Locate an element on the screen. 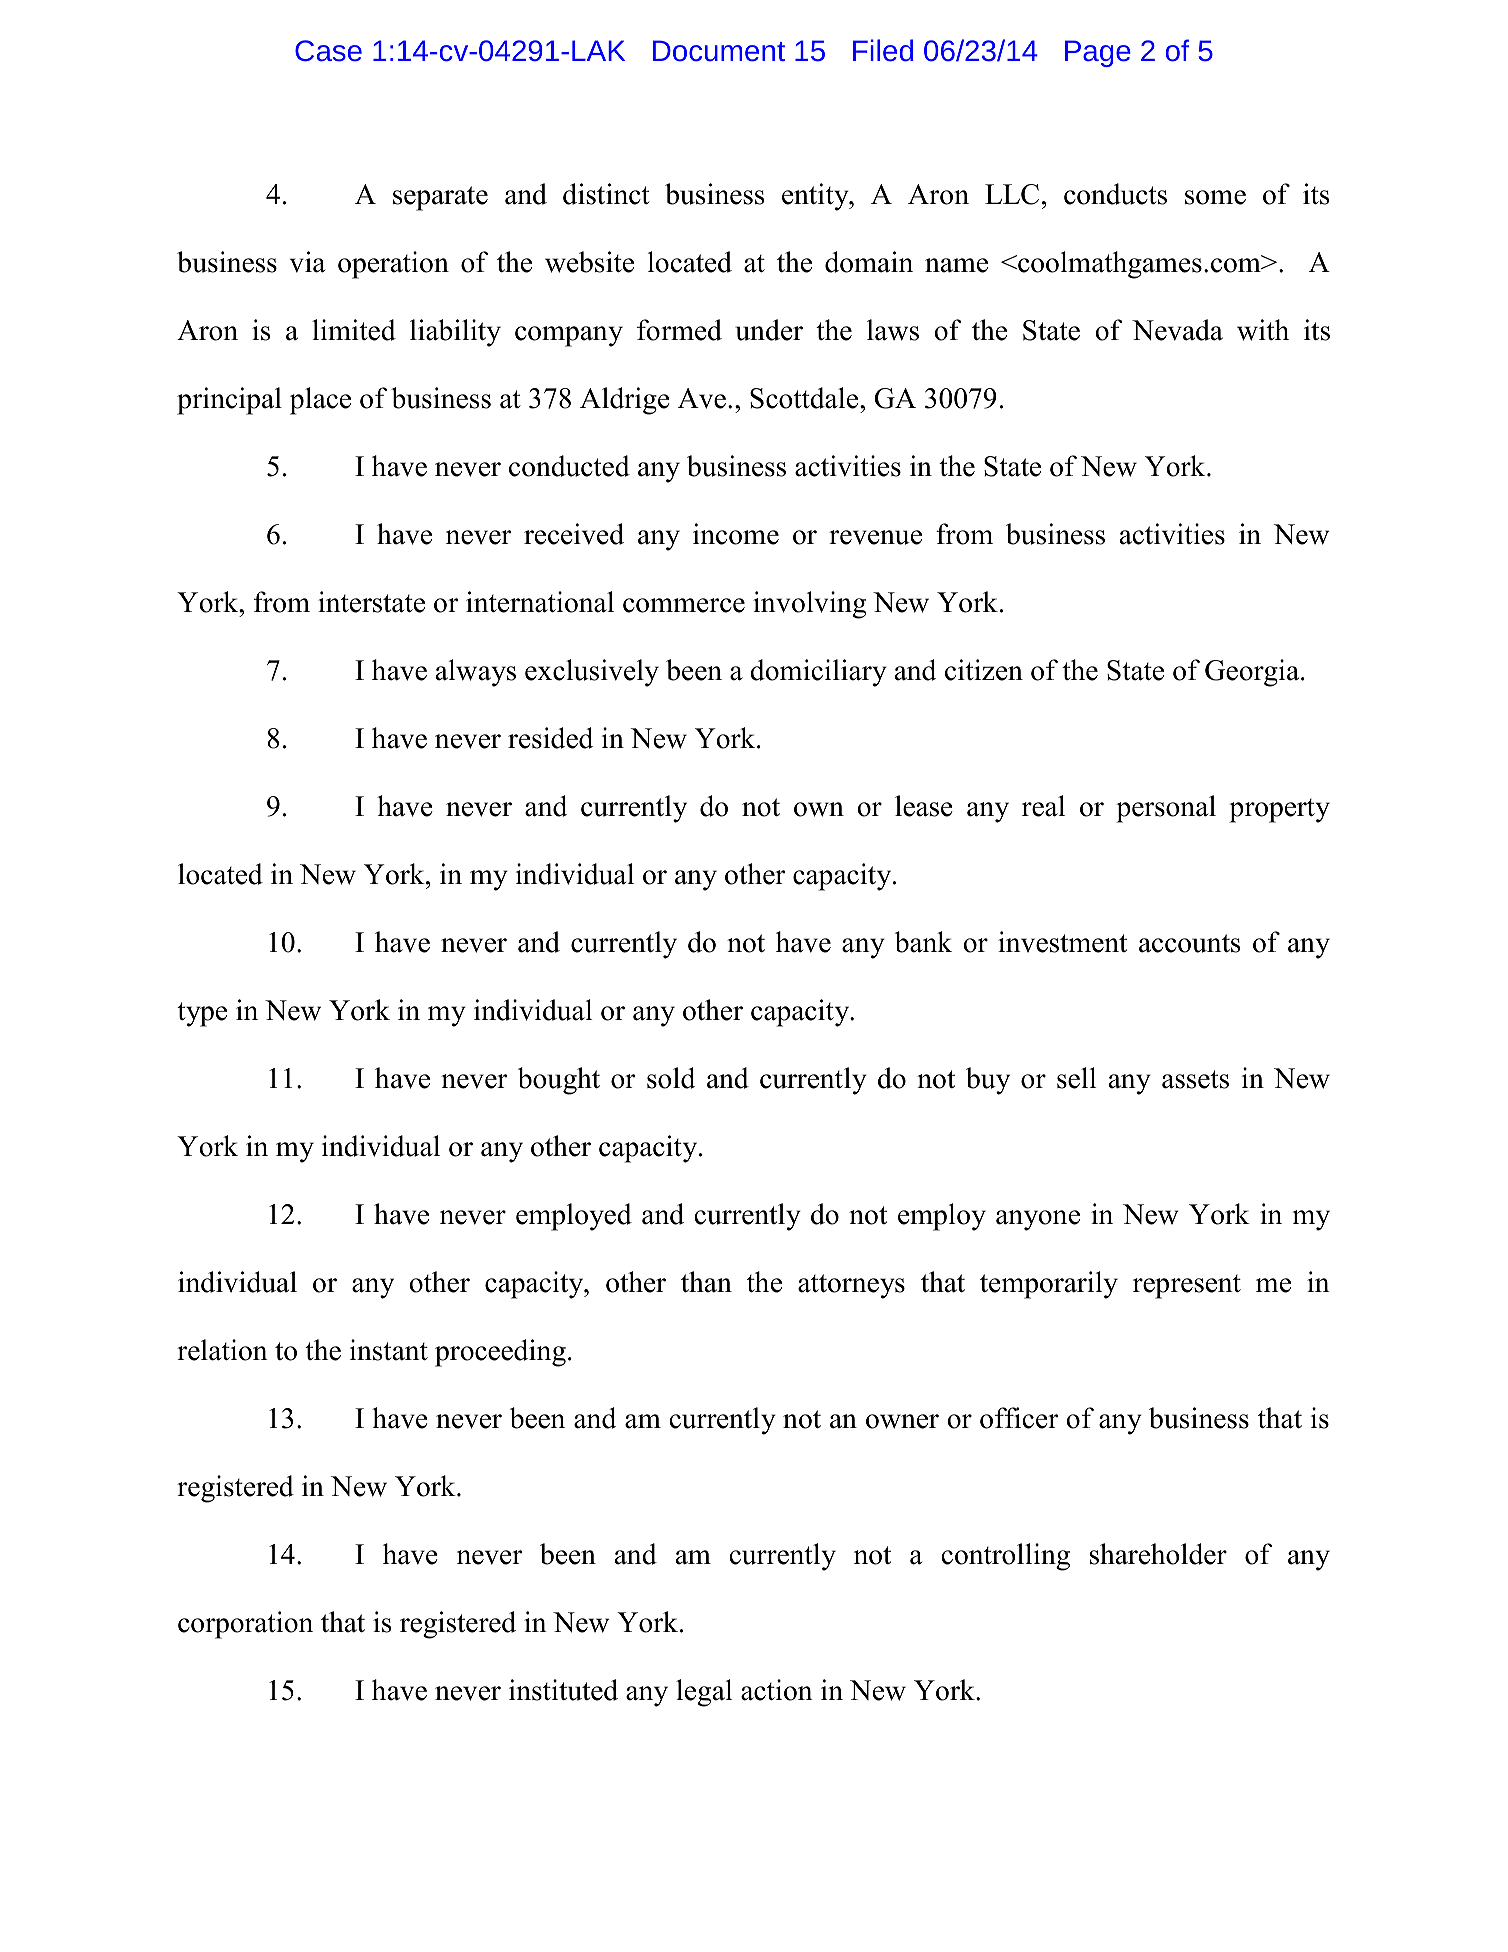 This screenshot has width=1508, height=1952. Georgia is located at coordinates (1253, 673).
